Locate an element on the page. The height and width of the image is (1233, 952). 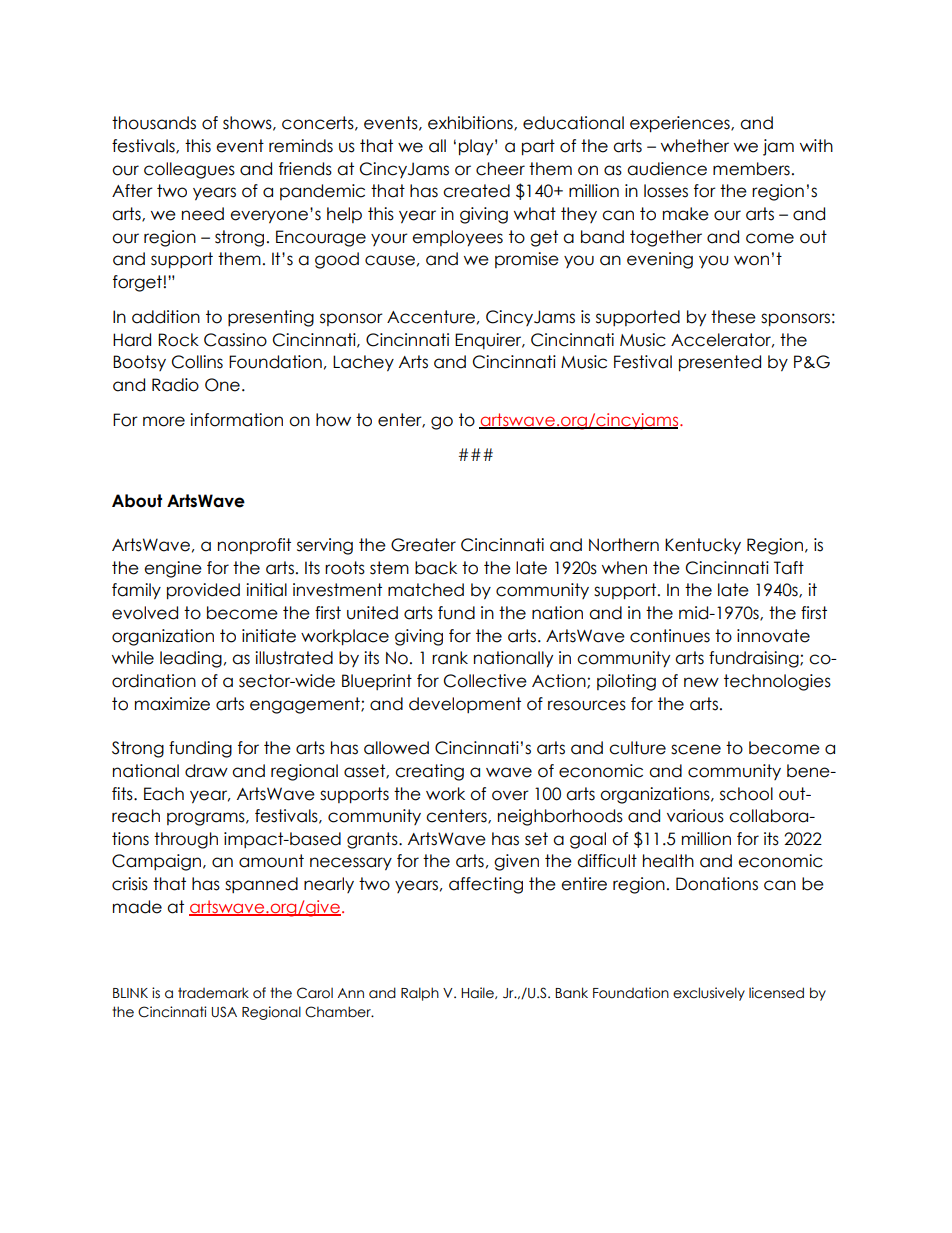
Ralph is located at coordinates (420, 994).
